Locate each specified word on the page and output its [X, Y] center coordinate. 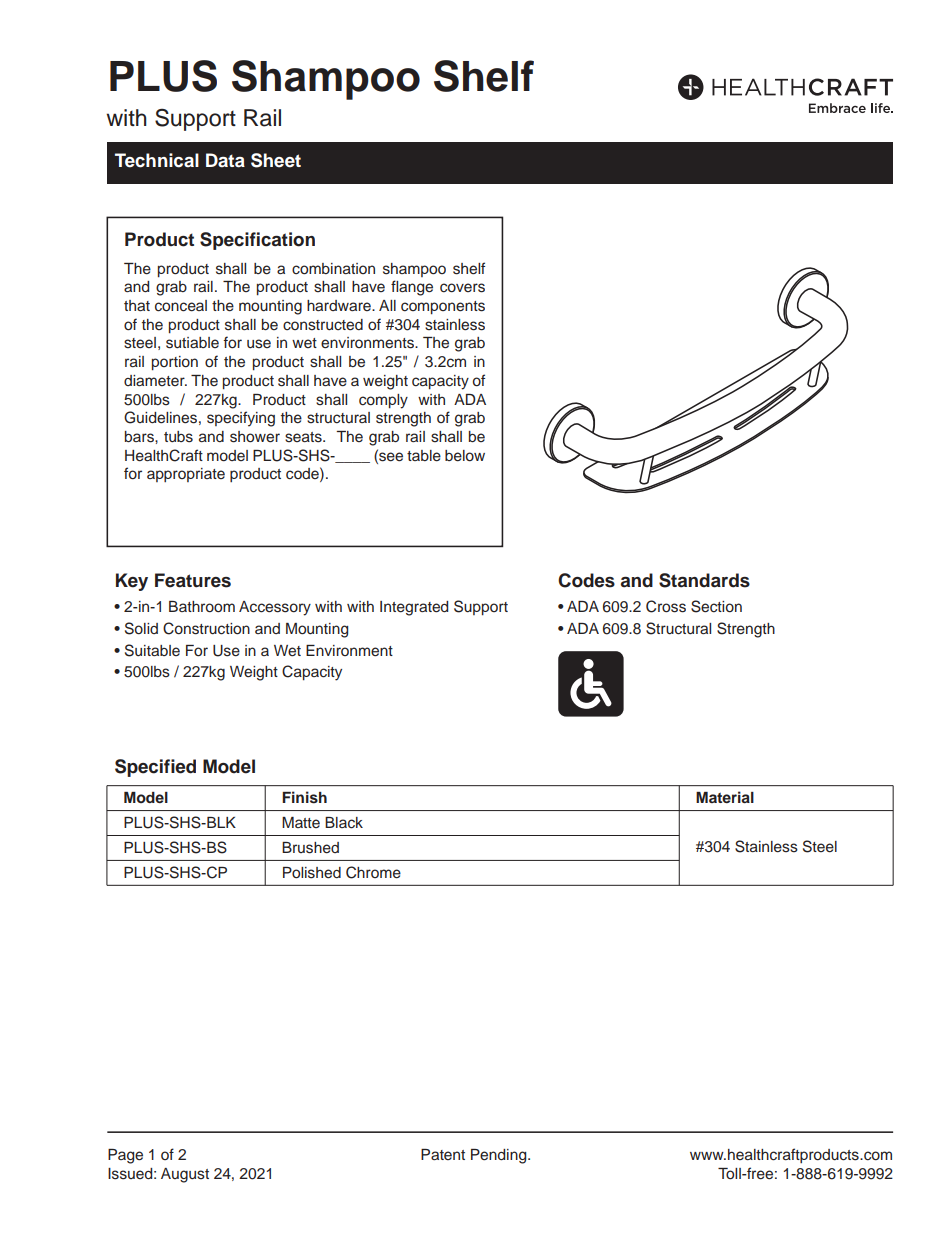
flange [412, 288]
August [185, 1175]
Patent [443, 1154]
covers [462, 288]
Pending [500, 1156]
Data [225, 160]
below [465, 456]
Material [725, 797]
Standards [704, 580]
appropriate [186, 475]
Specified [155, 768]
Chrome [373, 872]
